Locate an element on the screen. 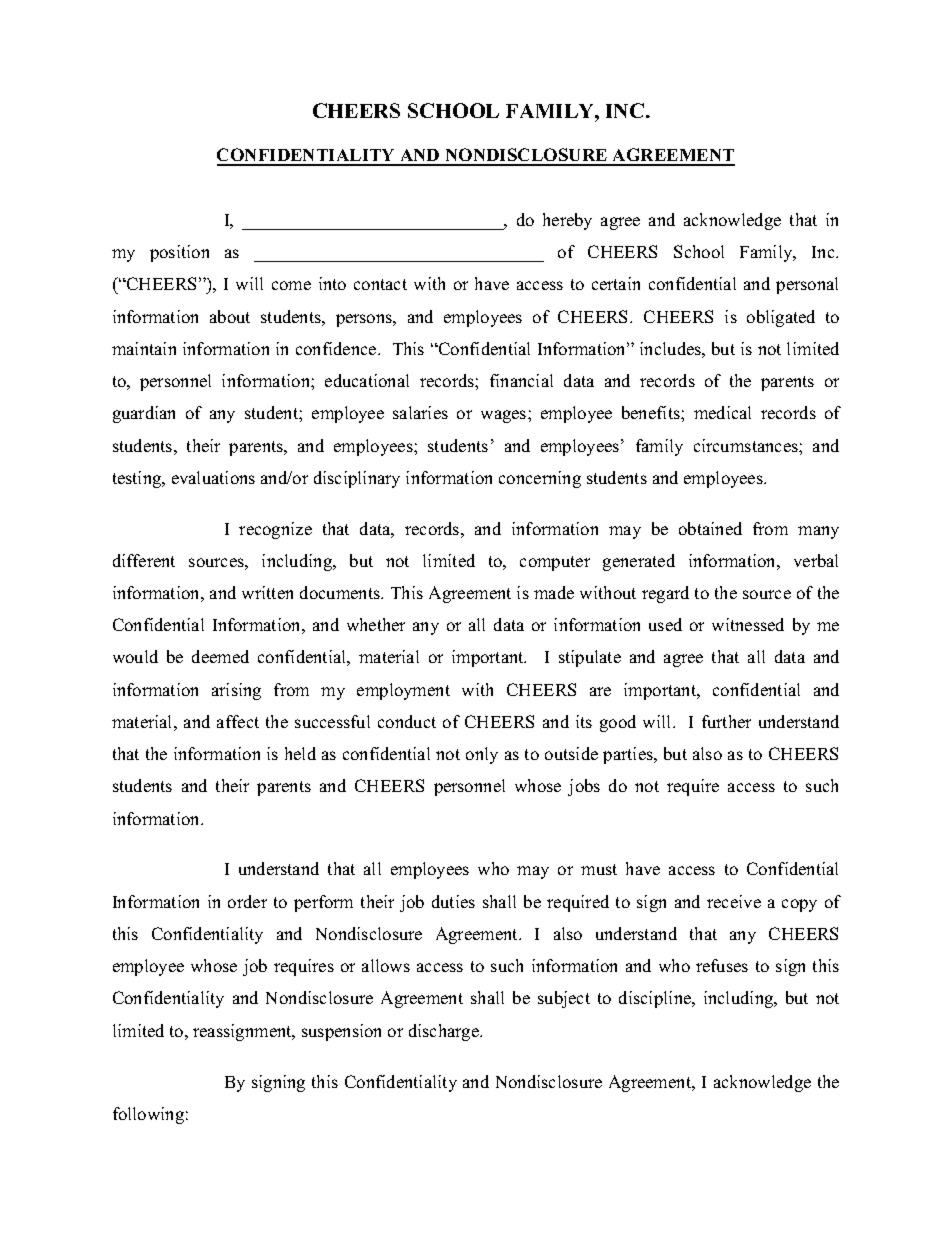 The width and height of the screenshot is (952, 1233). evaluations is located at coordinates (213, 477).
